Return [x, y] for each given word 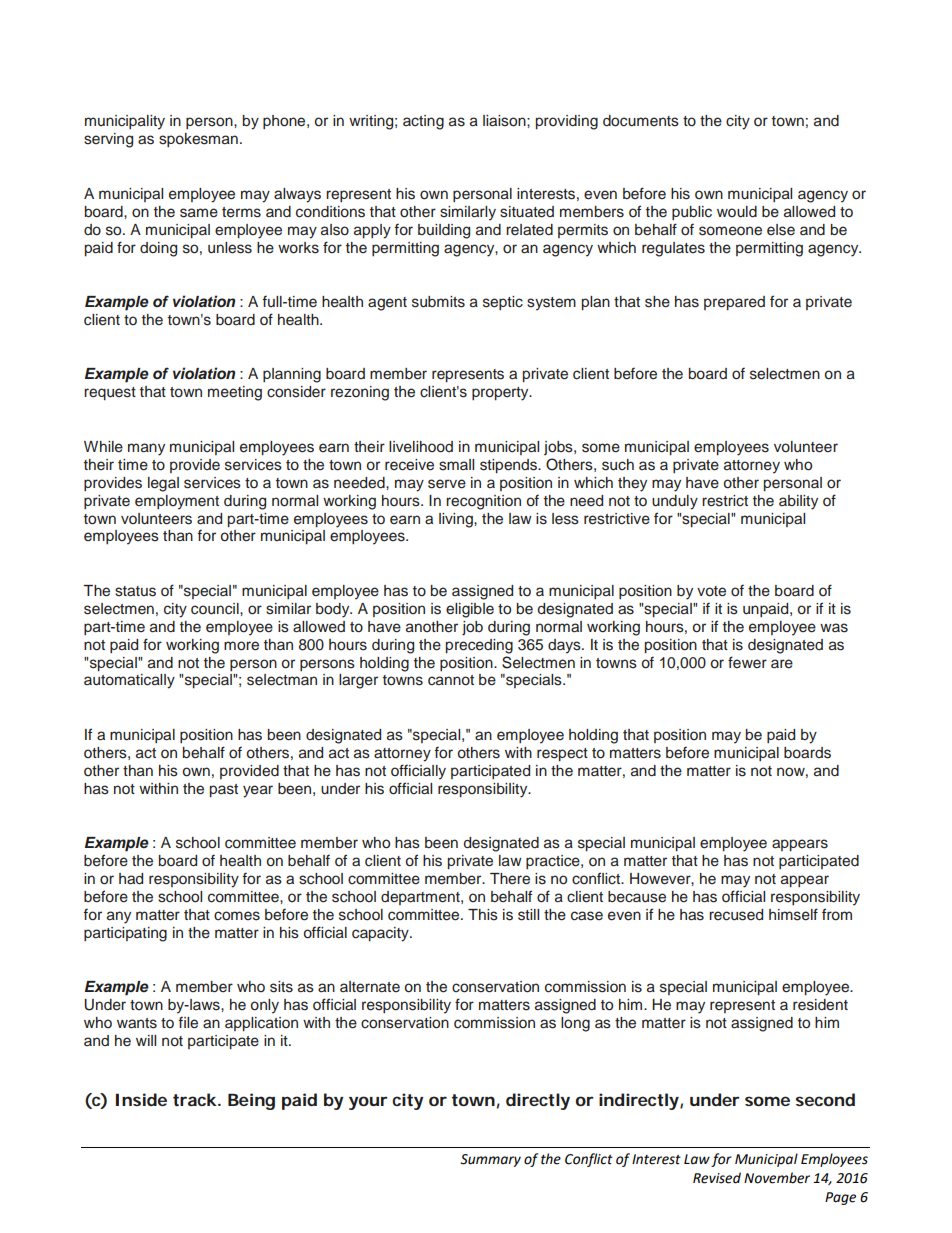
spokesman [198, 140]
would [737, 212]
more [241, 646]
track [195, 1099]
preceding [479, 646]
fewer [747, 662]
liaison [505, 121]
